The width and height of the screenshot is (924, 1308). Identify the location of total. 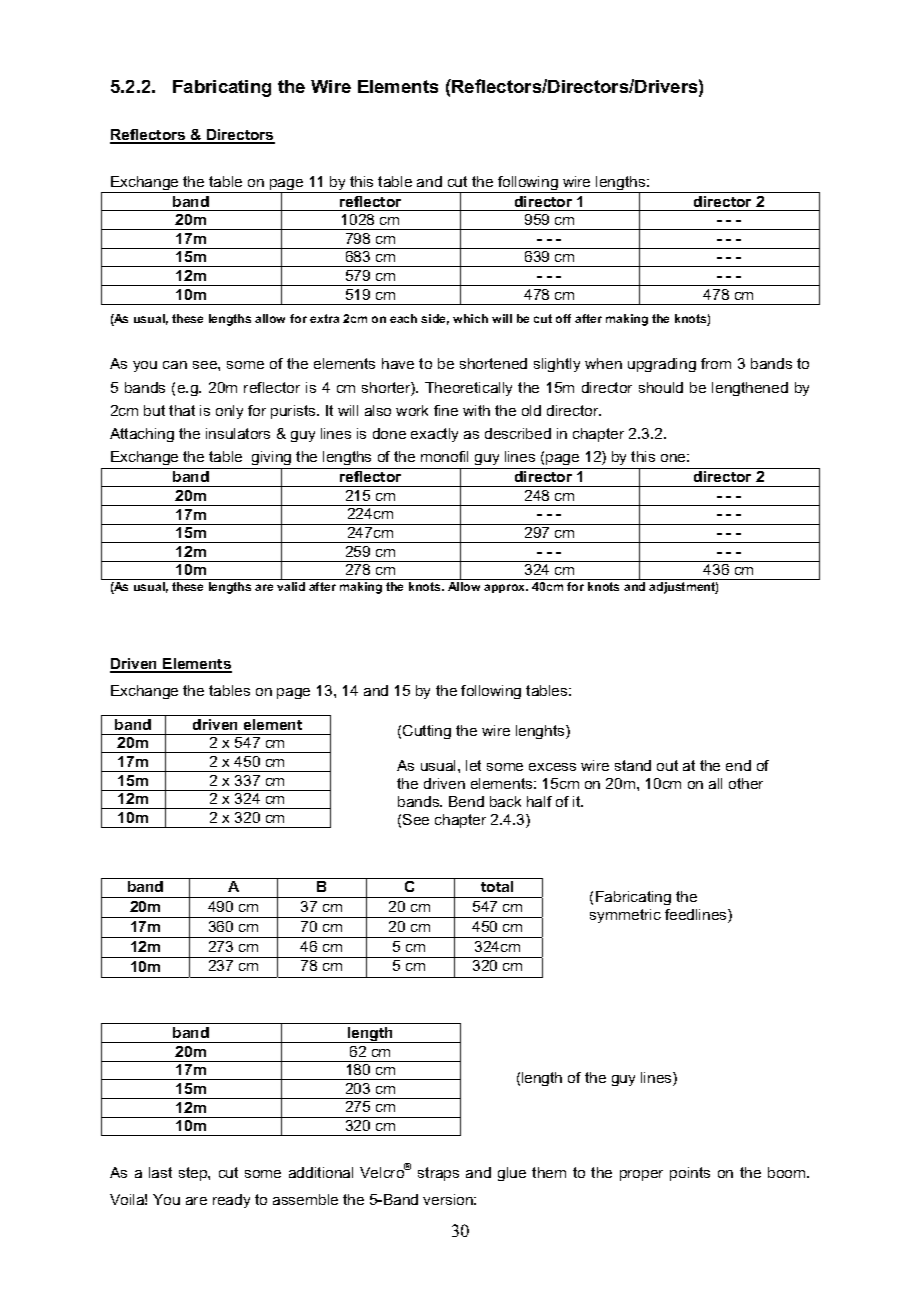
(497, 886).
